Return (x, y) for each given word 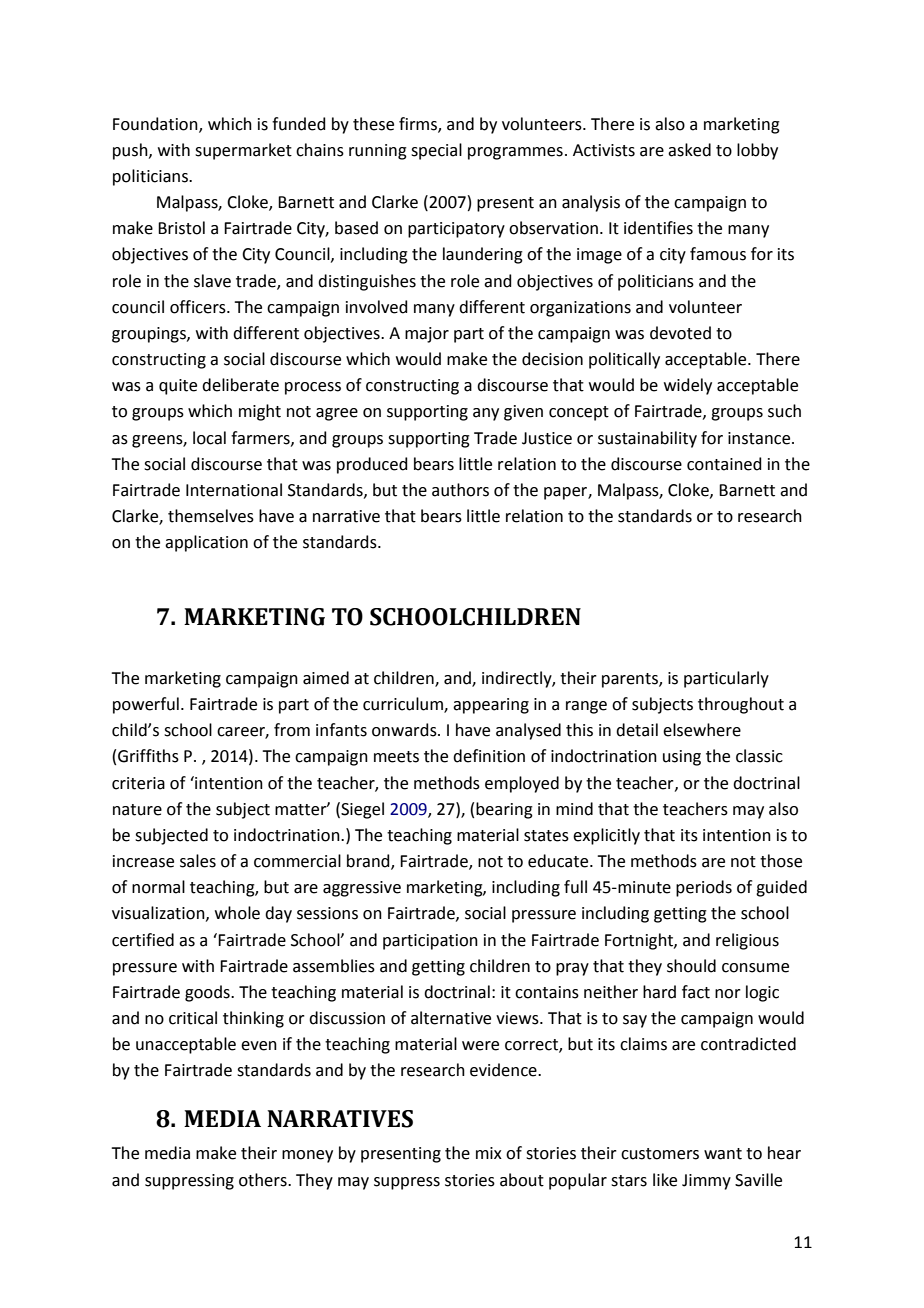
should (691, 966)
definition (489, 756)
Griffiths (148, 756)
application (206, 543)
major (427, 335)
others (264, 1180)
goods (208, 993)
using (682, 758)
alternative (451, 1018)
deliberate (240, 385)
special (436, 151)
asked (689, 150)
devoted (680, 333)
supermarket (243, 151)
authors (460, 490)
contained (724, 464)
